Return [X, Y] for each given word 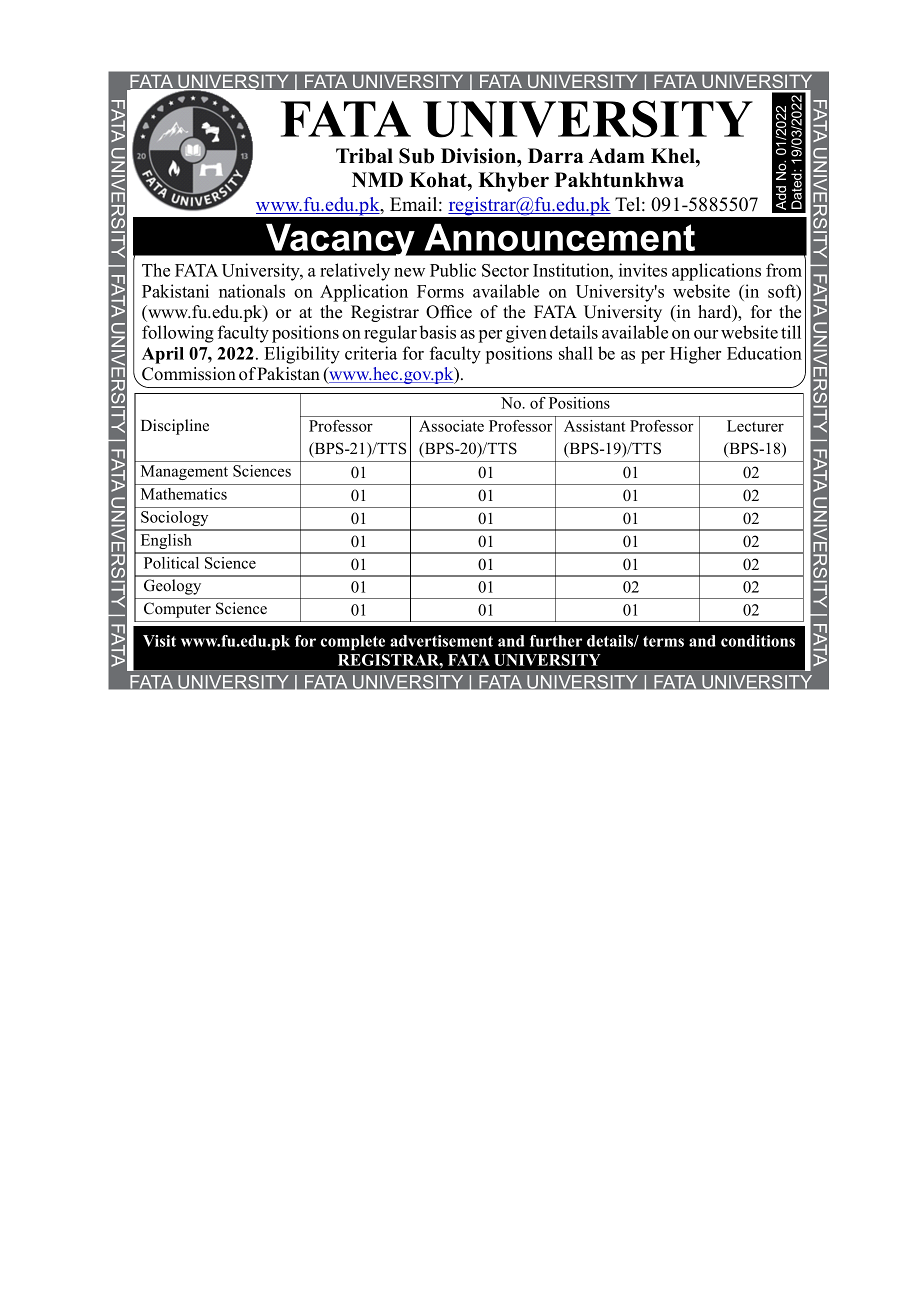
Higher [695, 355]
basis [437, 332]
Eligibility [302, 355]
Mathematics [184, 494]
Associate [451, 426]
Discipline [175, 427]
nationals [252, 291]
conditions [758, 641]
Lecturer [755, 426]
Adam [617, 156]
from [784, 270]
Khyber [514, 182]
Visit [159, 641]
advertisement [441, 641]
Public [453, 270]
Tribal [364, 156]
